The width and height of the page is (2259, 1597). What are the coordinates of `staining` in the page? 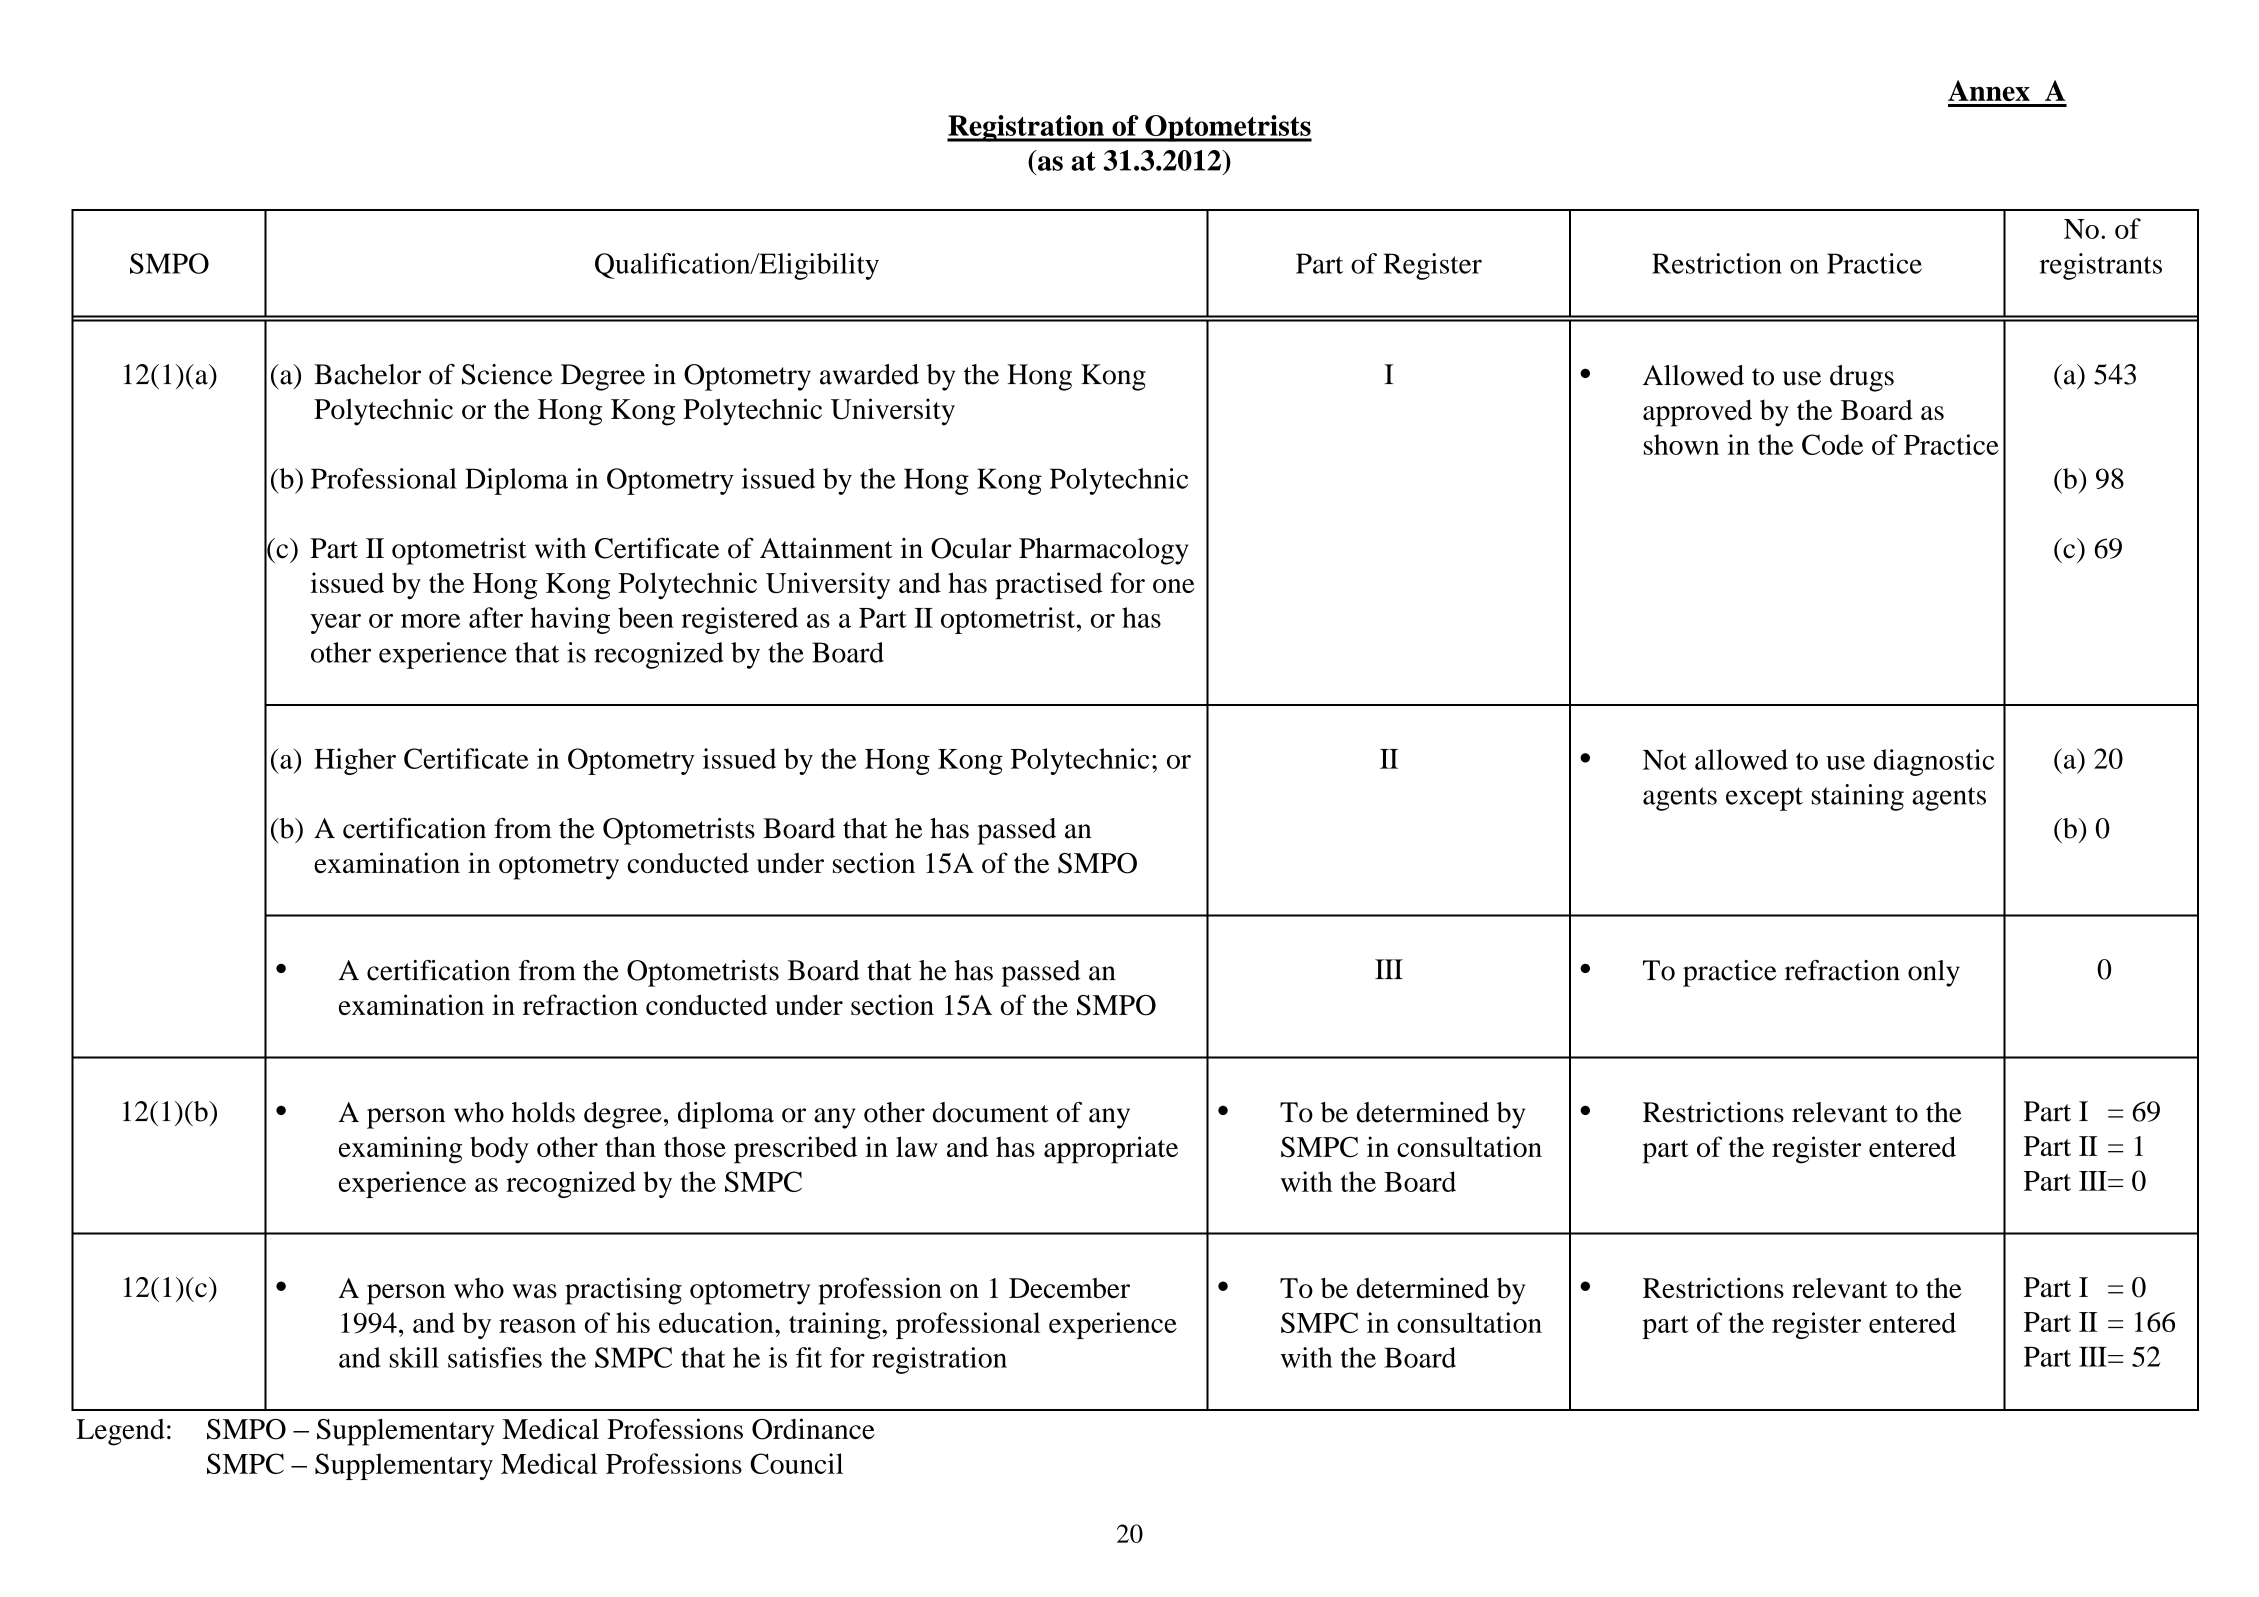 It's located at (1858, 797).
